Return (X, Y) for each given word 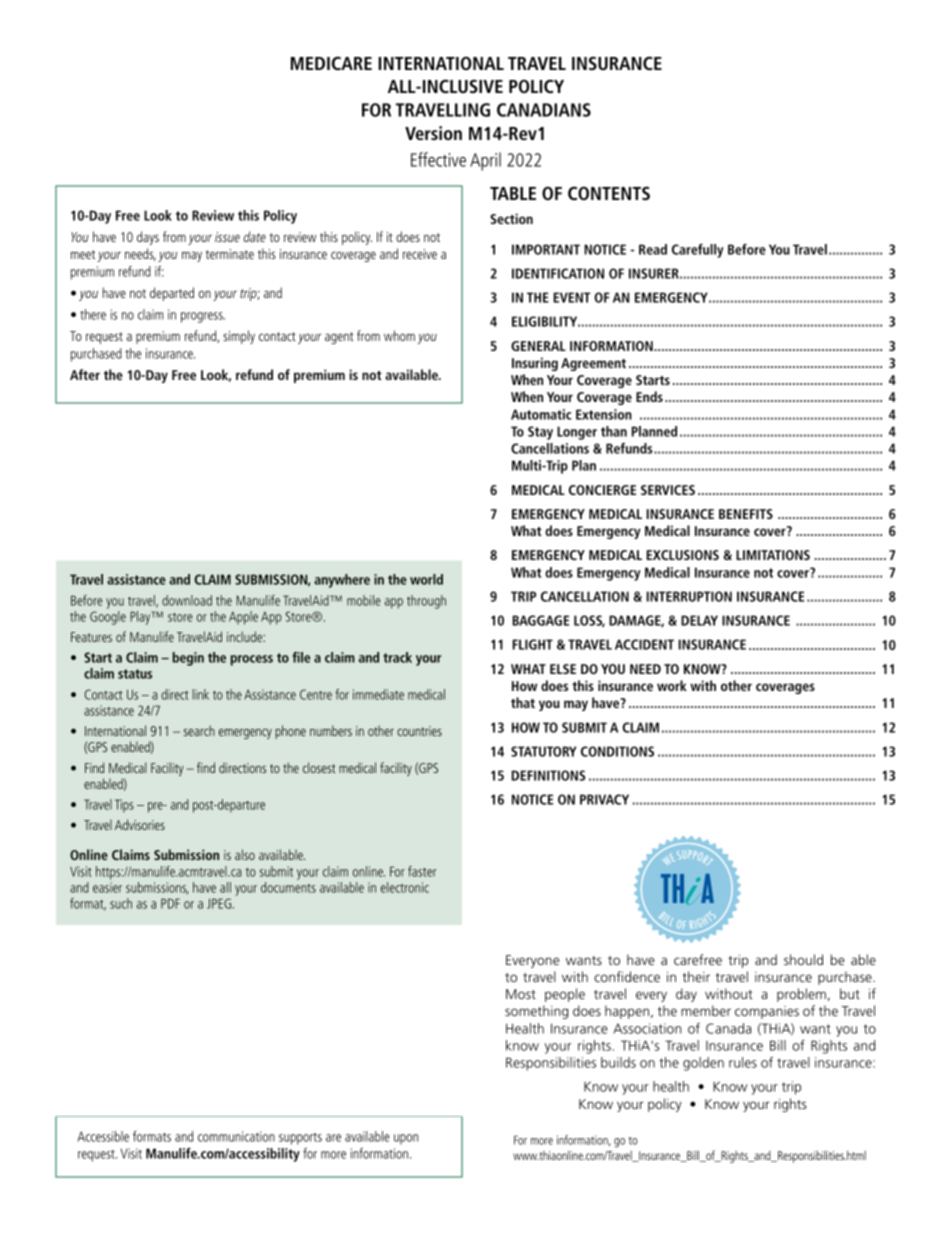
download (187, 600)
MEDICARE (331, 63)
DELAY (699, 620)
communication (236, 1136)
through (426, 602)
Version (433, 133)
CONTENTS (609, 193)
